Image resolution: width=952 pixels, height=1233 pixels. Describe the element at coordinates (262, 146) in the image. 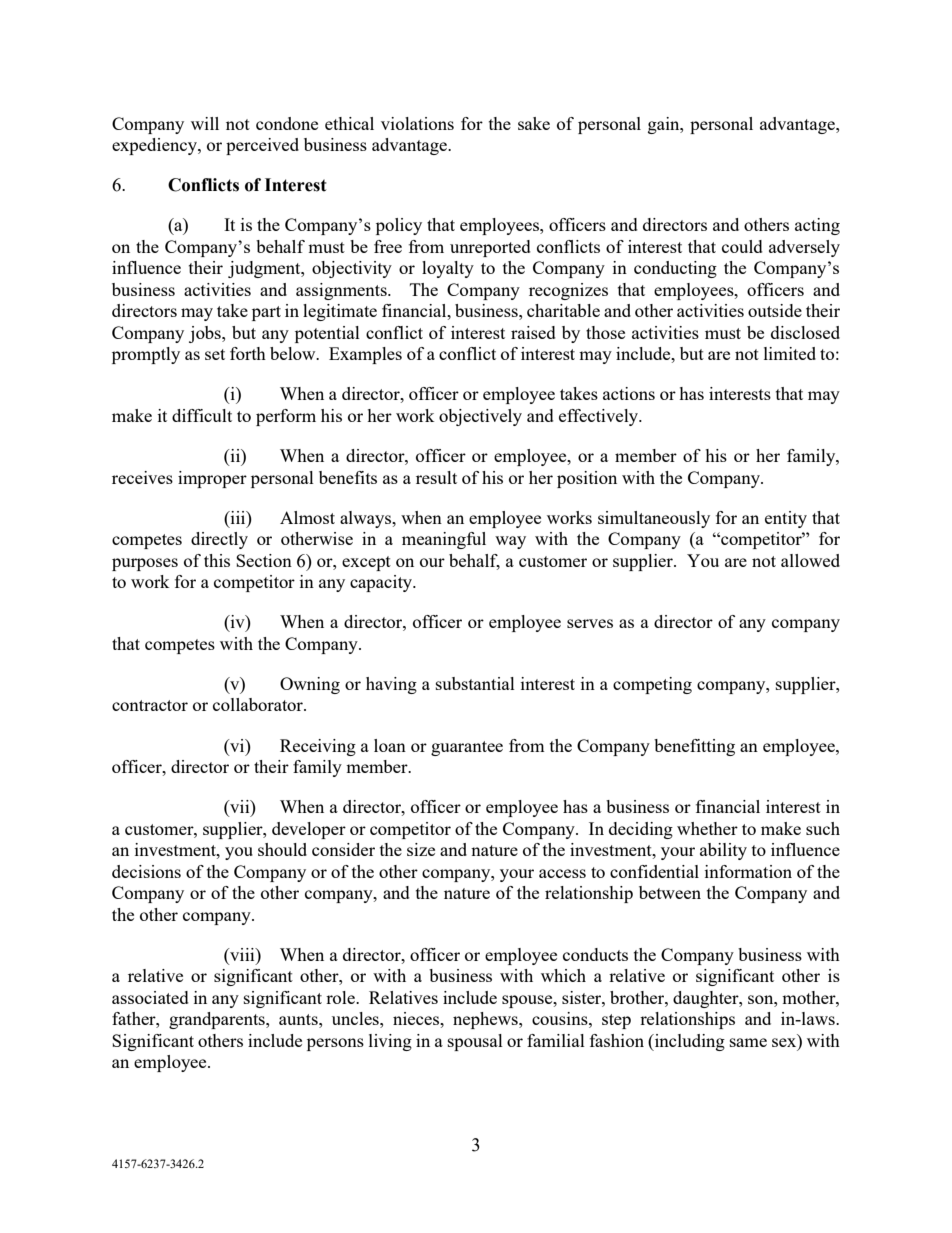

I see `perceived` at that location.
